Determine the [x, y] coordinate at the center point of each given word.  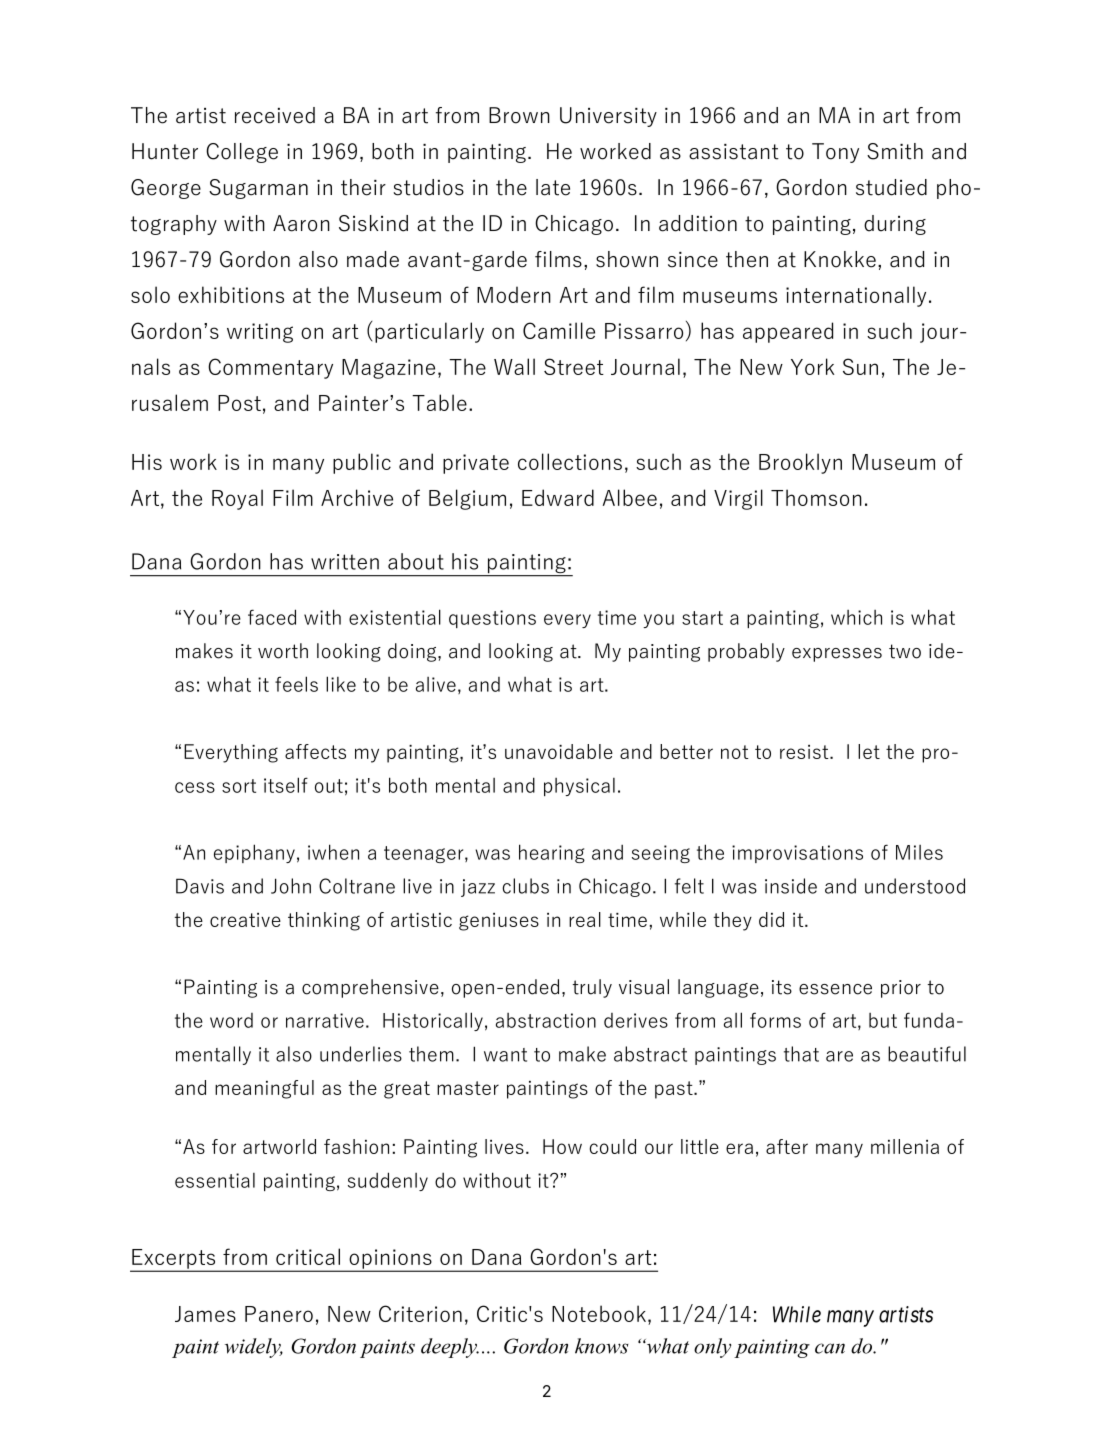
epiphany [254, 853]
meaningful [264, 1089]
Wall [514, 366]
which [856, 617]
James [205, 1314]
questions [492, 619]
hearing [552, 853]
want [505, 1055]
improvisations [797, 854]
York [813, 366]
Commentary [270, 368]
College [242, 153]
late [553, 187]
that [801, 1054]
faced [272, 617]
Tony [835, 153]
